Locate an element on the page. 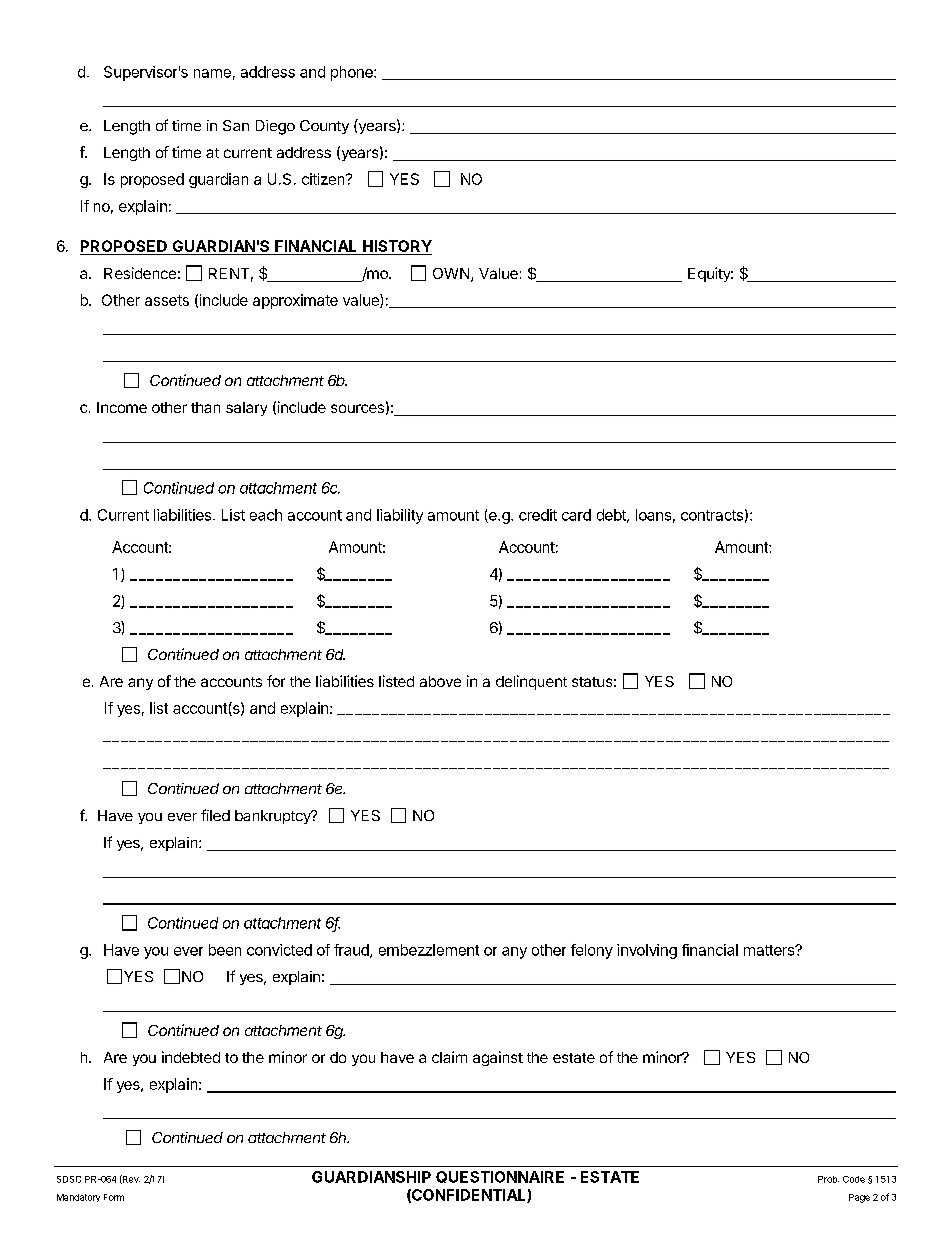  above is located at coordinates (440, 681).
